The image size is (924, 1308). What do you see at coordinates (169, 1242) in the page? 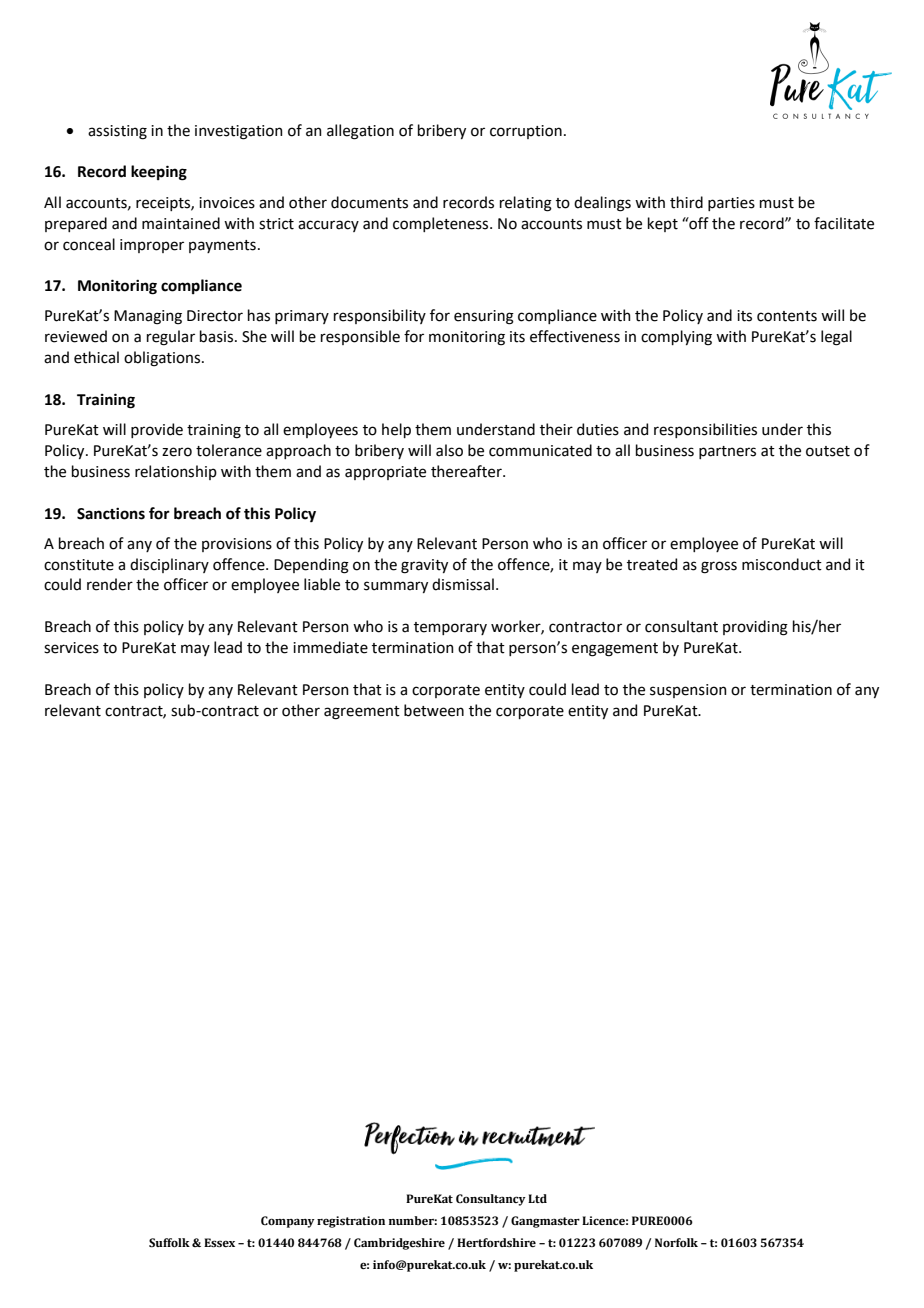
I see `Suffolk` at bounding box center [169, 1242].
